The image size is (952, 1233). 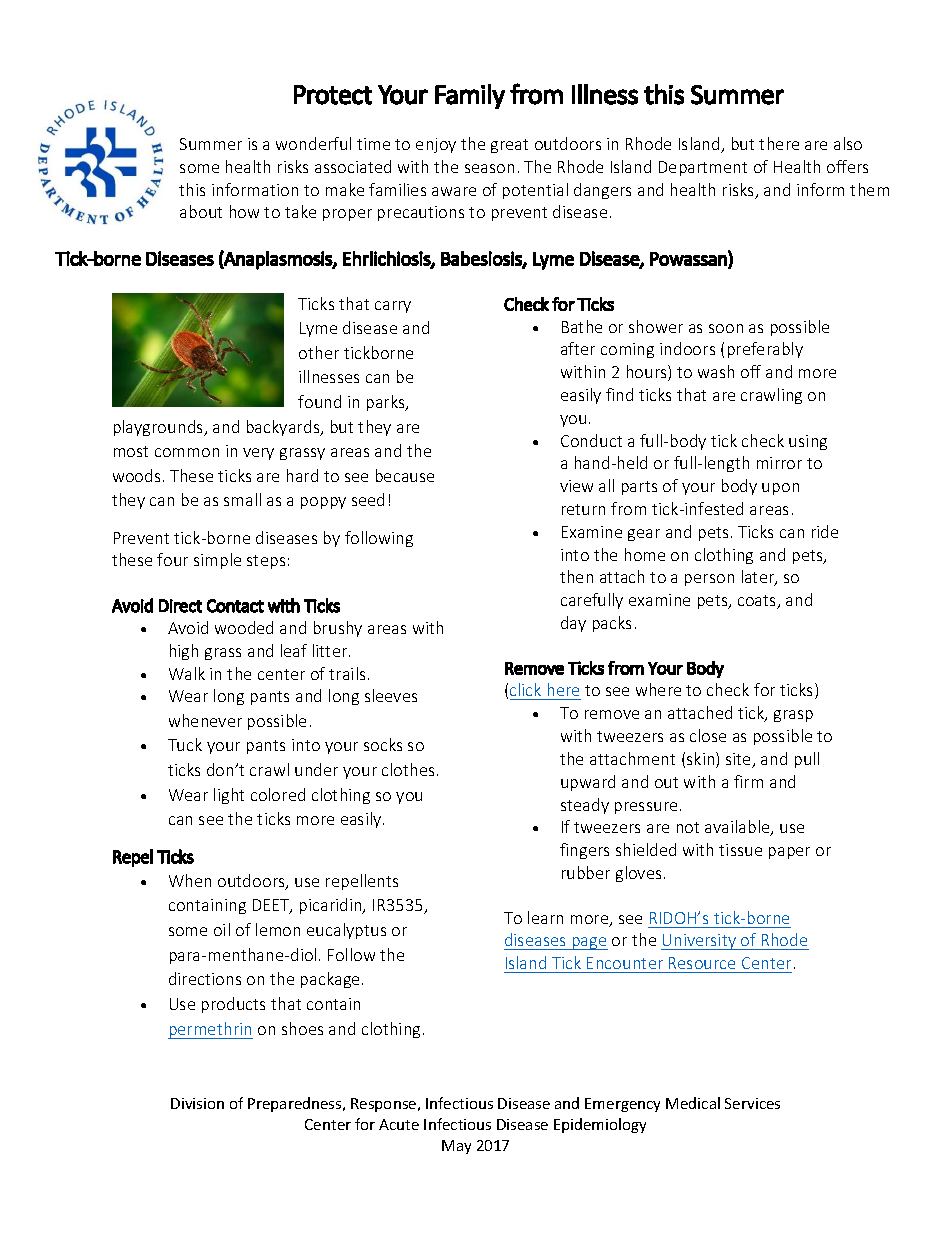 What do you see at coordinates (758, 602) in the screenshot?
I see `coats` at bounding box center [758, 602].
